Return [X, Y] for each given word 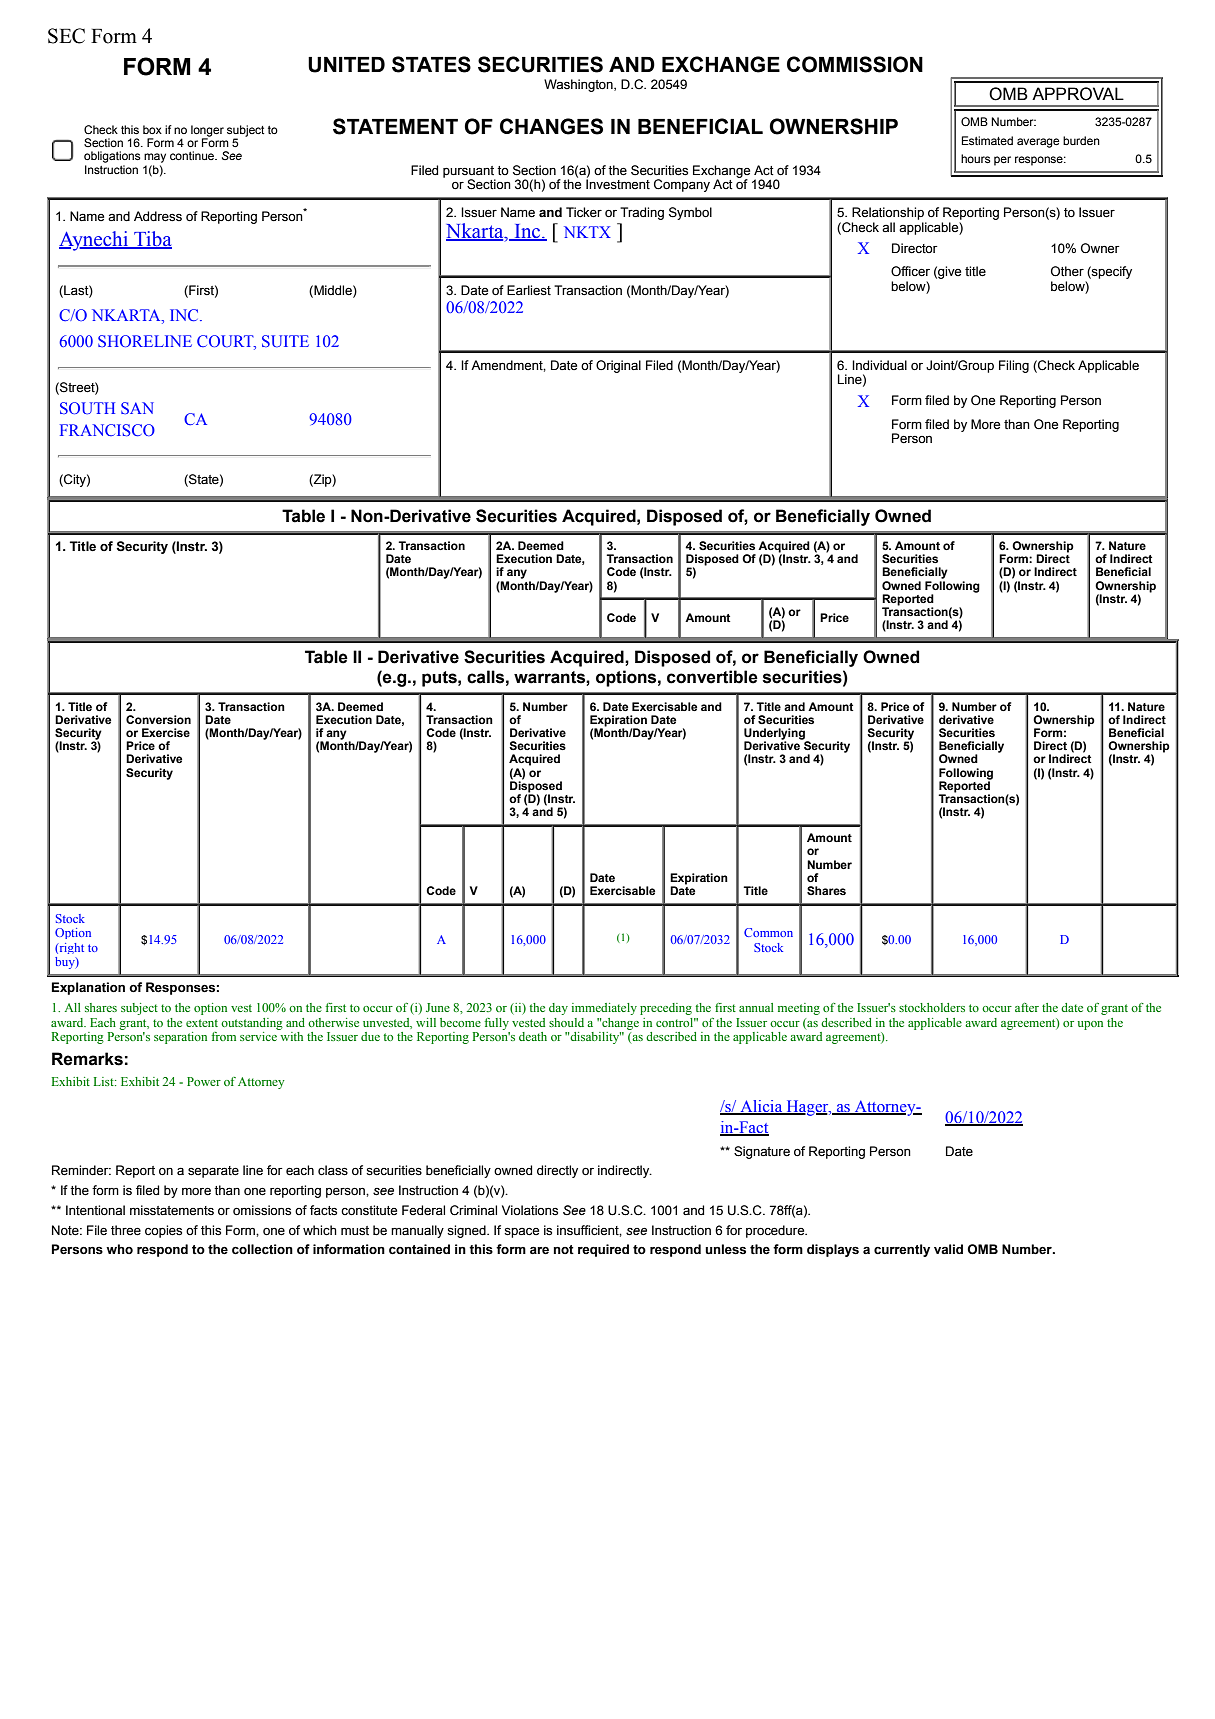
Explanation [88, 988]
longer [207, 132]
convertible [712, 677]
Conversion [158, 719]
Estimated [987, 140]
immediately [604, 1009]
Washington [579, 85]
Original [618, 366]
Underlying [775, 735]
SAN [137, 408]
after [1027, 1007]
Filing [1014, 366]
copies [163, 1231]
